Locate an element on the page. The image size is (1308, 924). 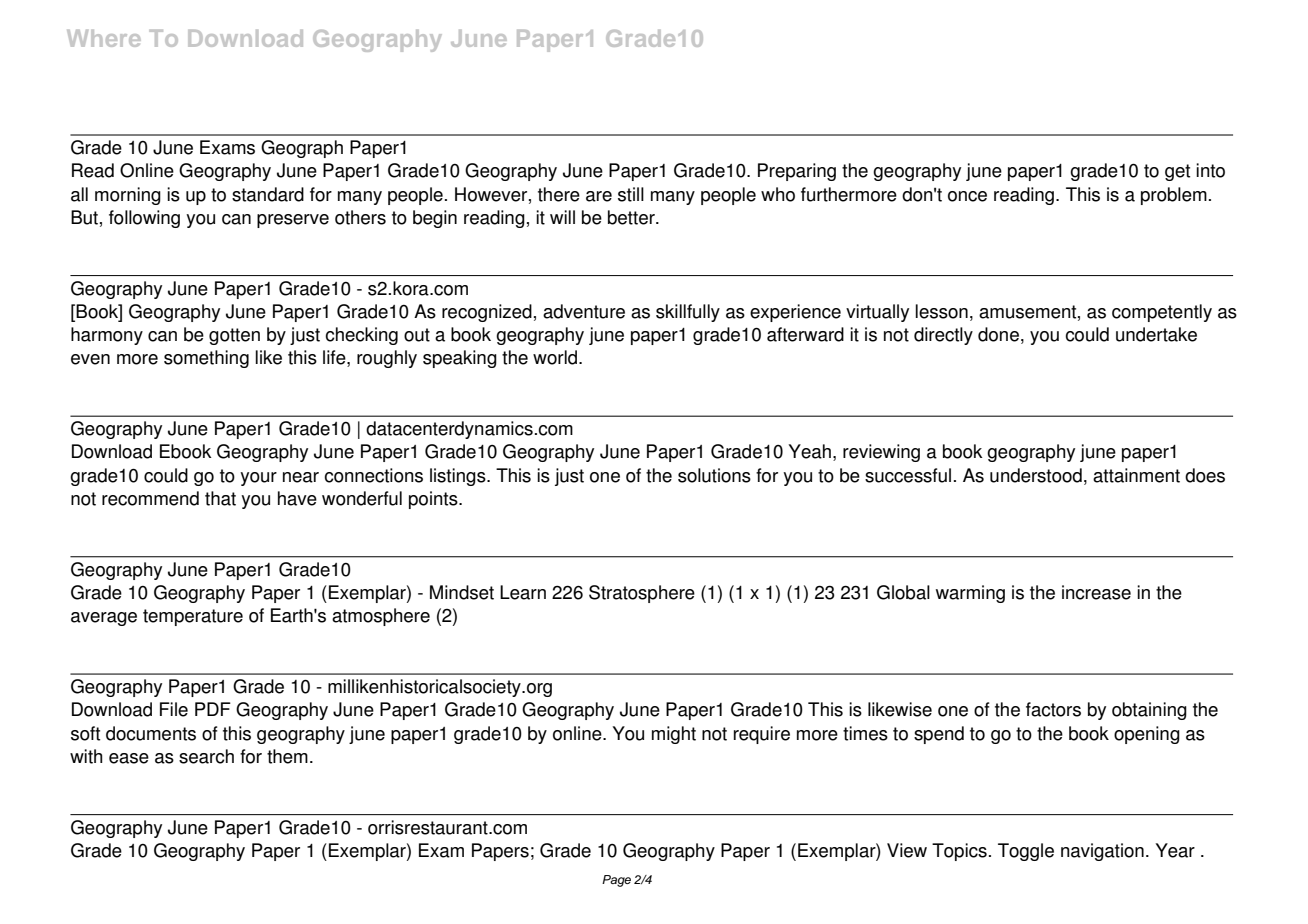
understood is located at coordinates (1036, 475).
